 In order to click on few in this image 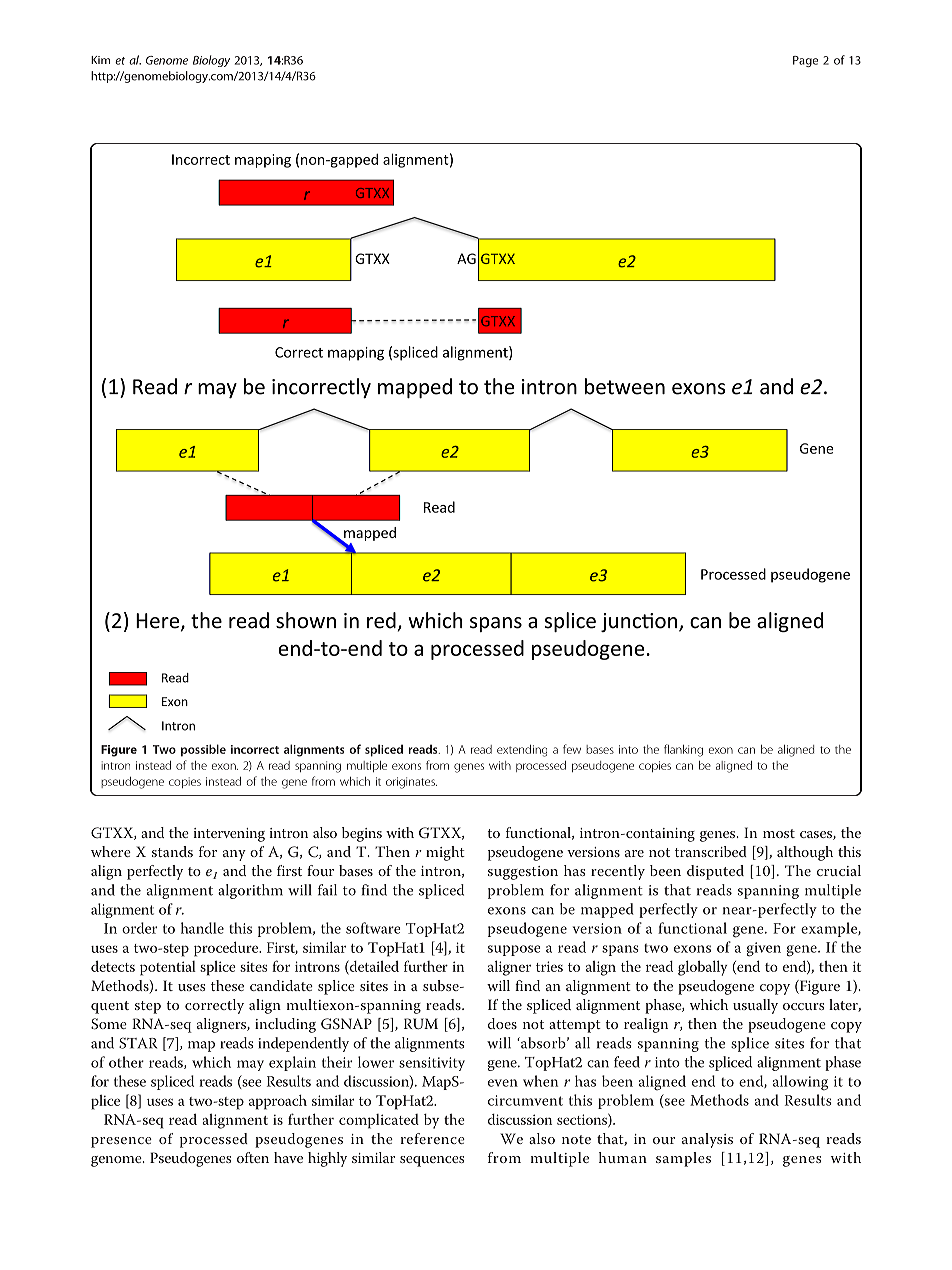, I will do `click(572, 749)`.
